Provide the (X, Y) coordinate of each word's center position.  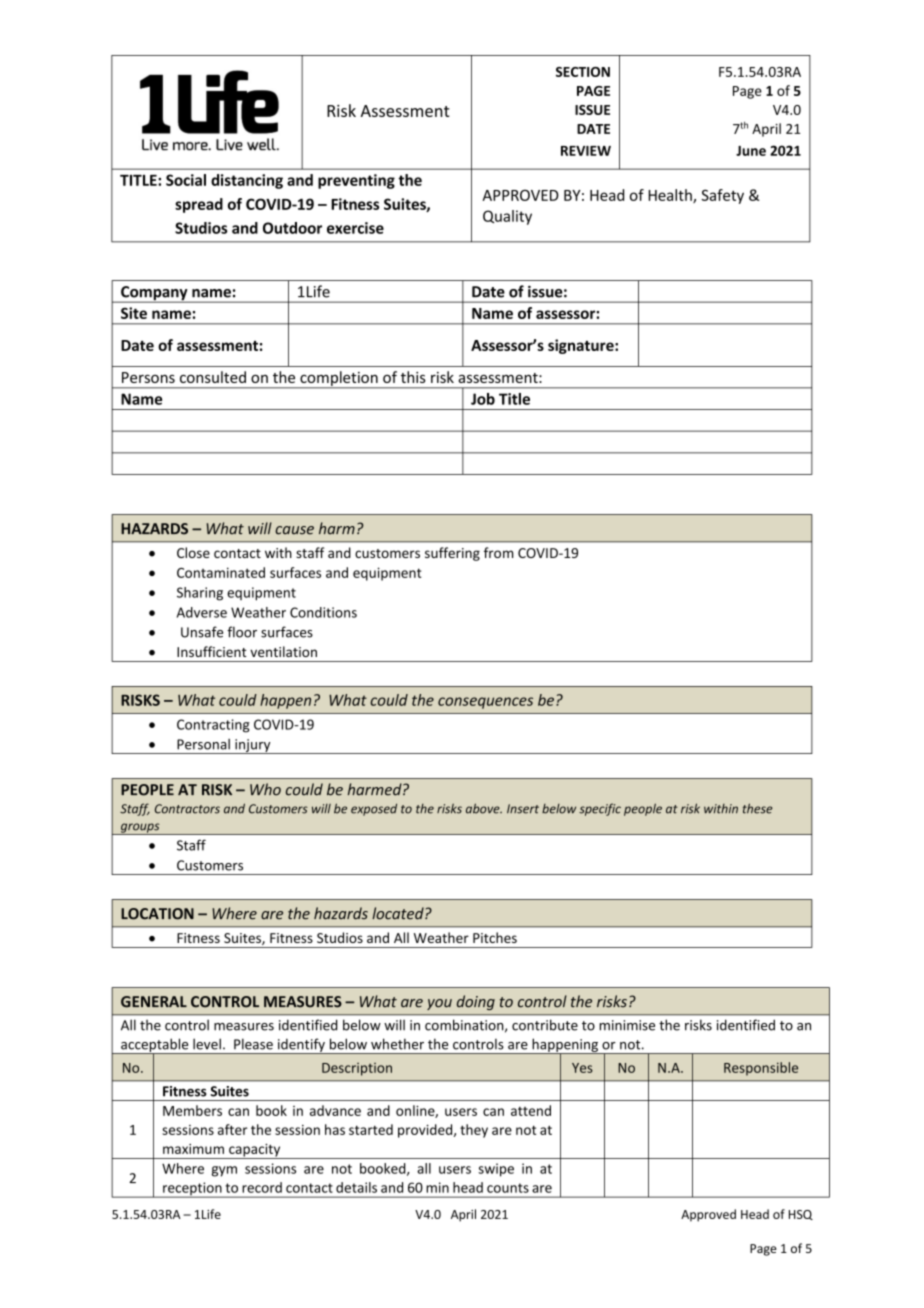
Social (186, 180)
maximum (193, 1149)
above (484, 808)
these (758, 808)
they (474, 1131)
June (751, 151)
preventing (356, 181)
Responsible (761, 1069)
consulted (213, 377)
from (498, 552)
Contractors (187, 809)
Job (483, 399)
